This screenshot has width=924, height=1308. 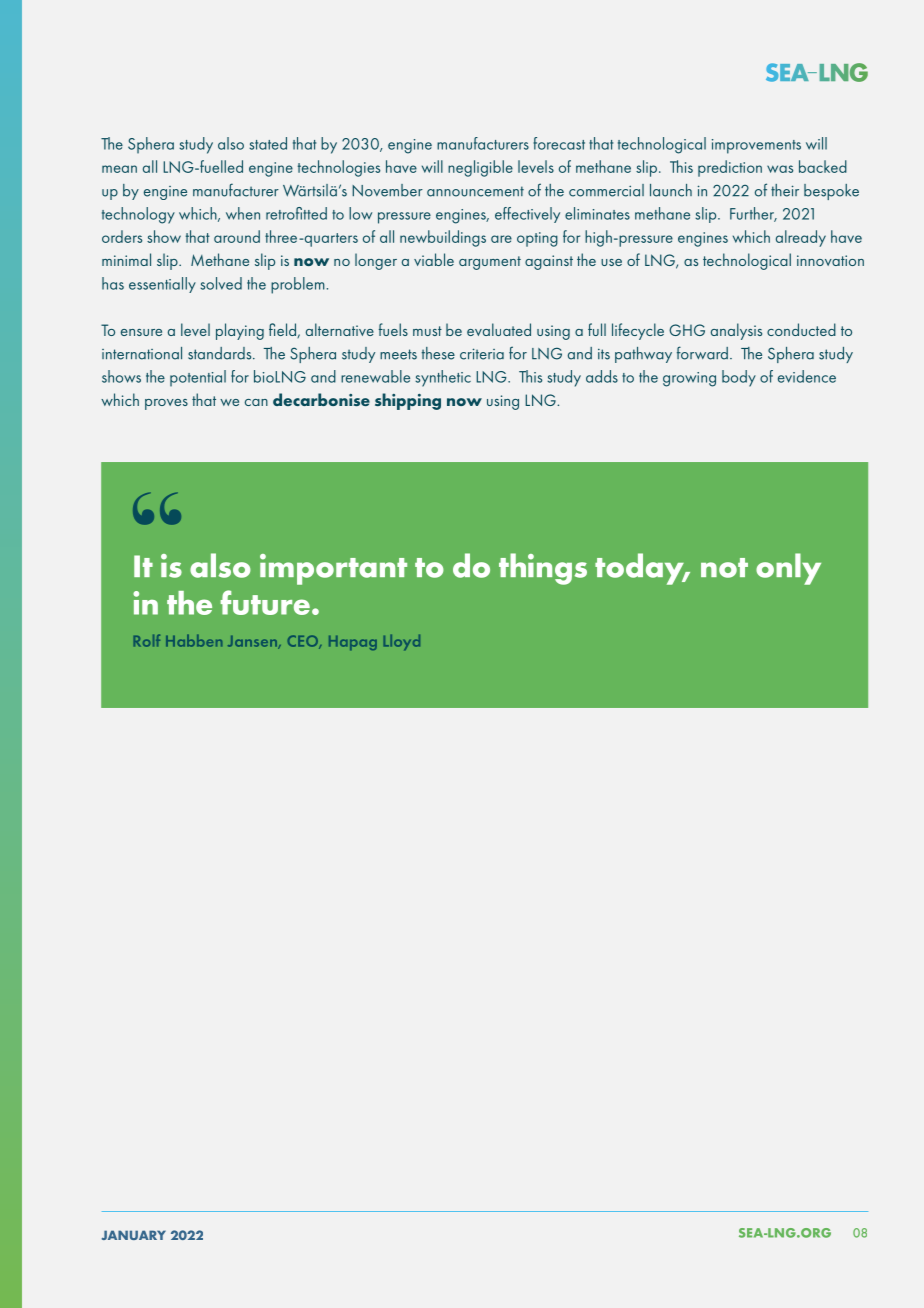 What do you see at coordinates (788, 569) in the screenshot?
I see `only` at bounding box center [788, 569].
